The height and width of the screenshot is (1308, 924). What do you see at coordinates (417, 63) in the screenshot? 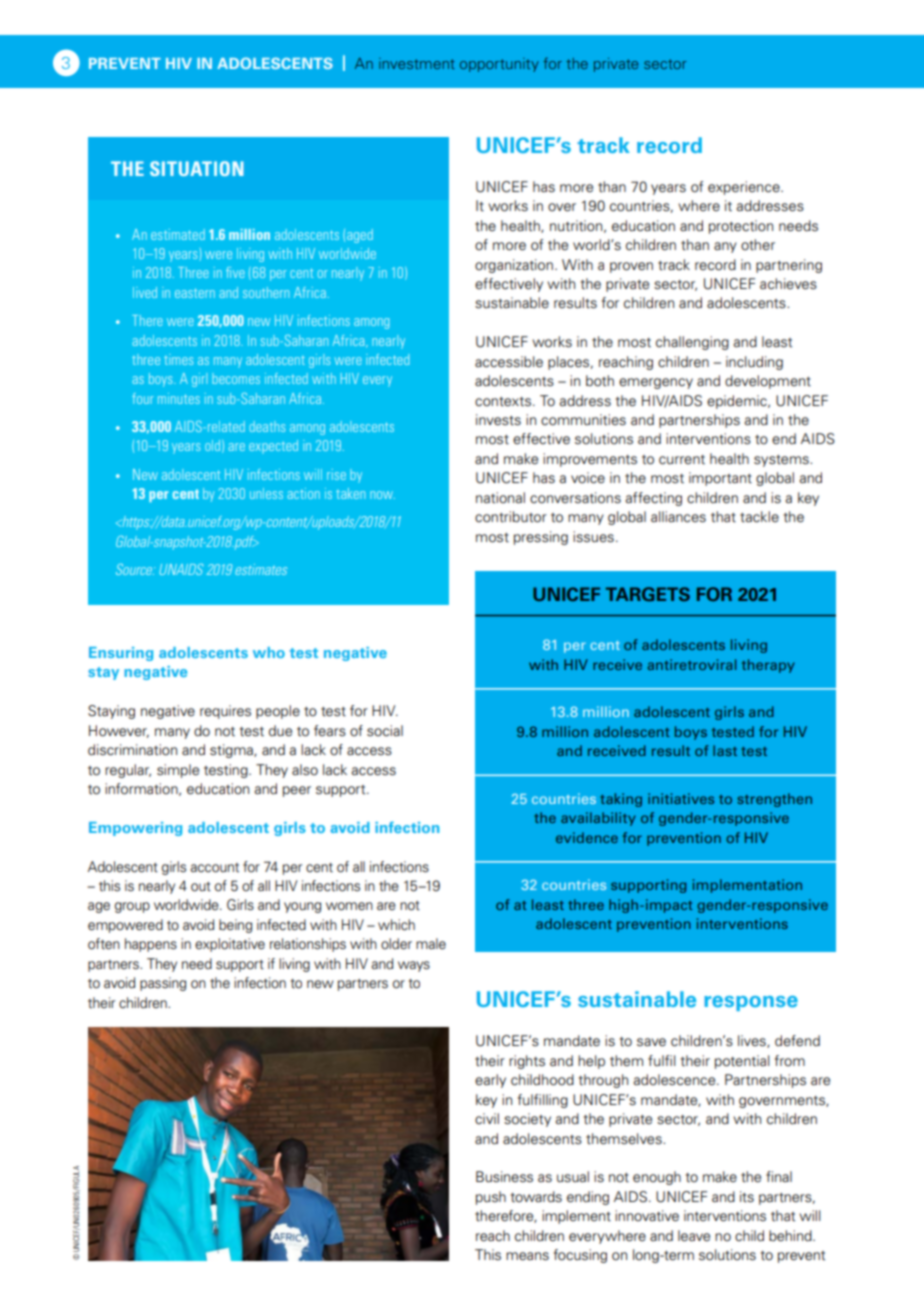
I see `investment` at bounding box center [417, 63].
